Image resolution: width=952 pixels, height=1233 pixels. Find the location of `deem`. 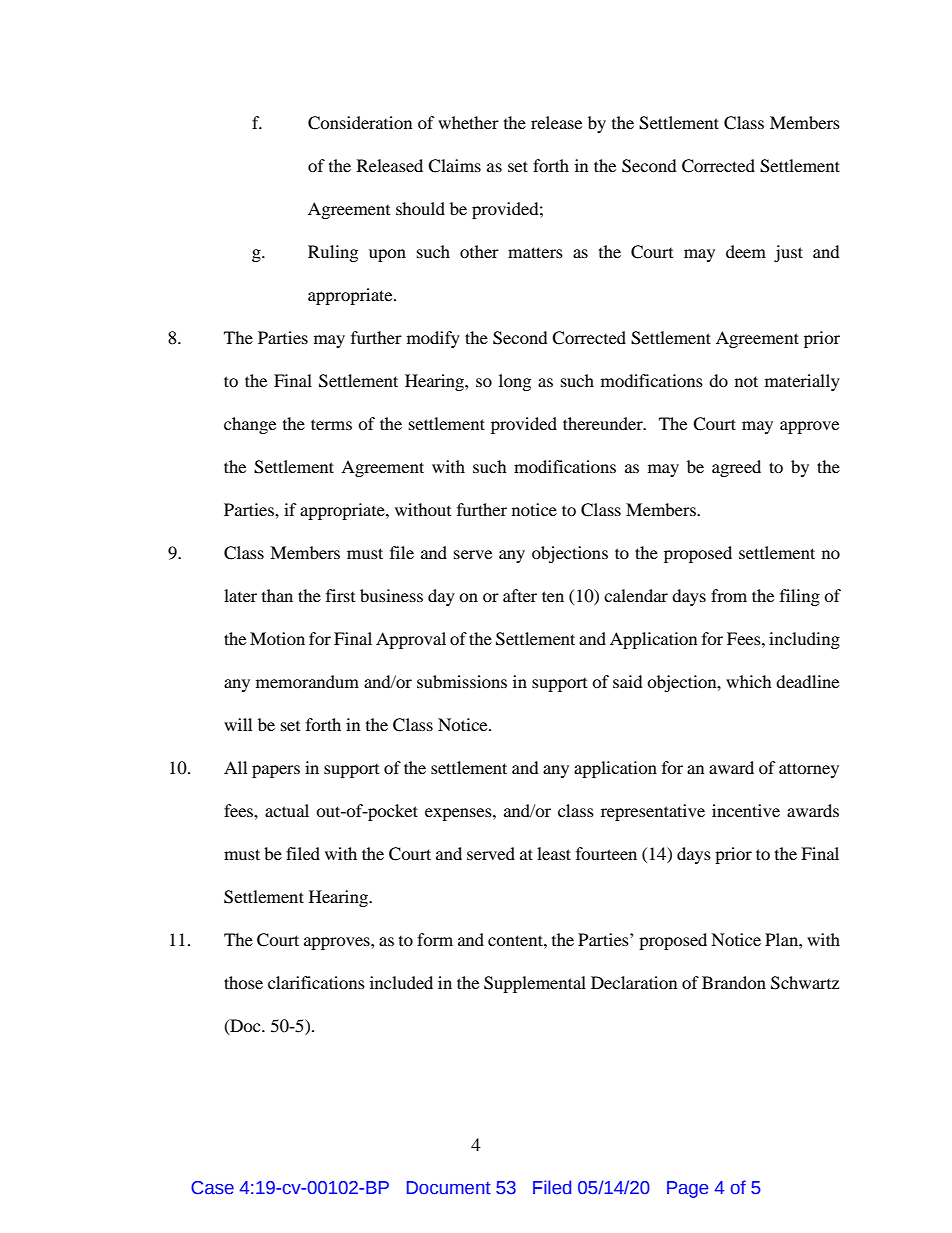

deem is located at coordinates (746, 251).
